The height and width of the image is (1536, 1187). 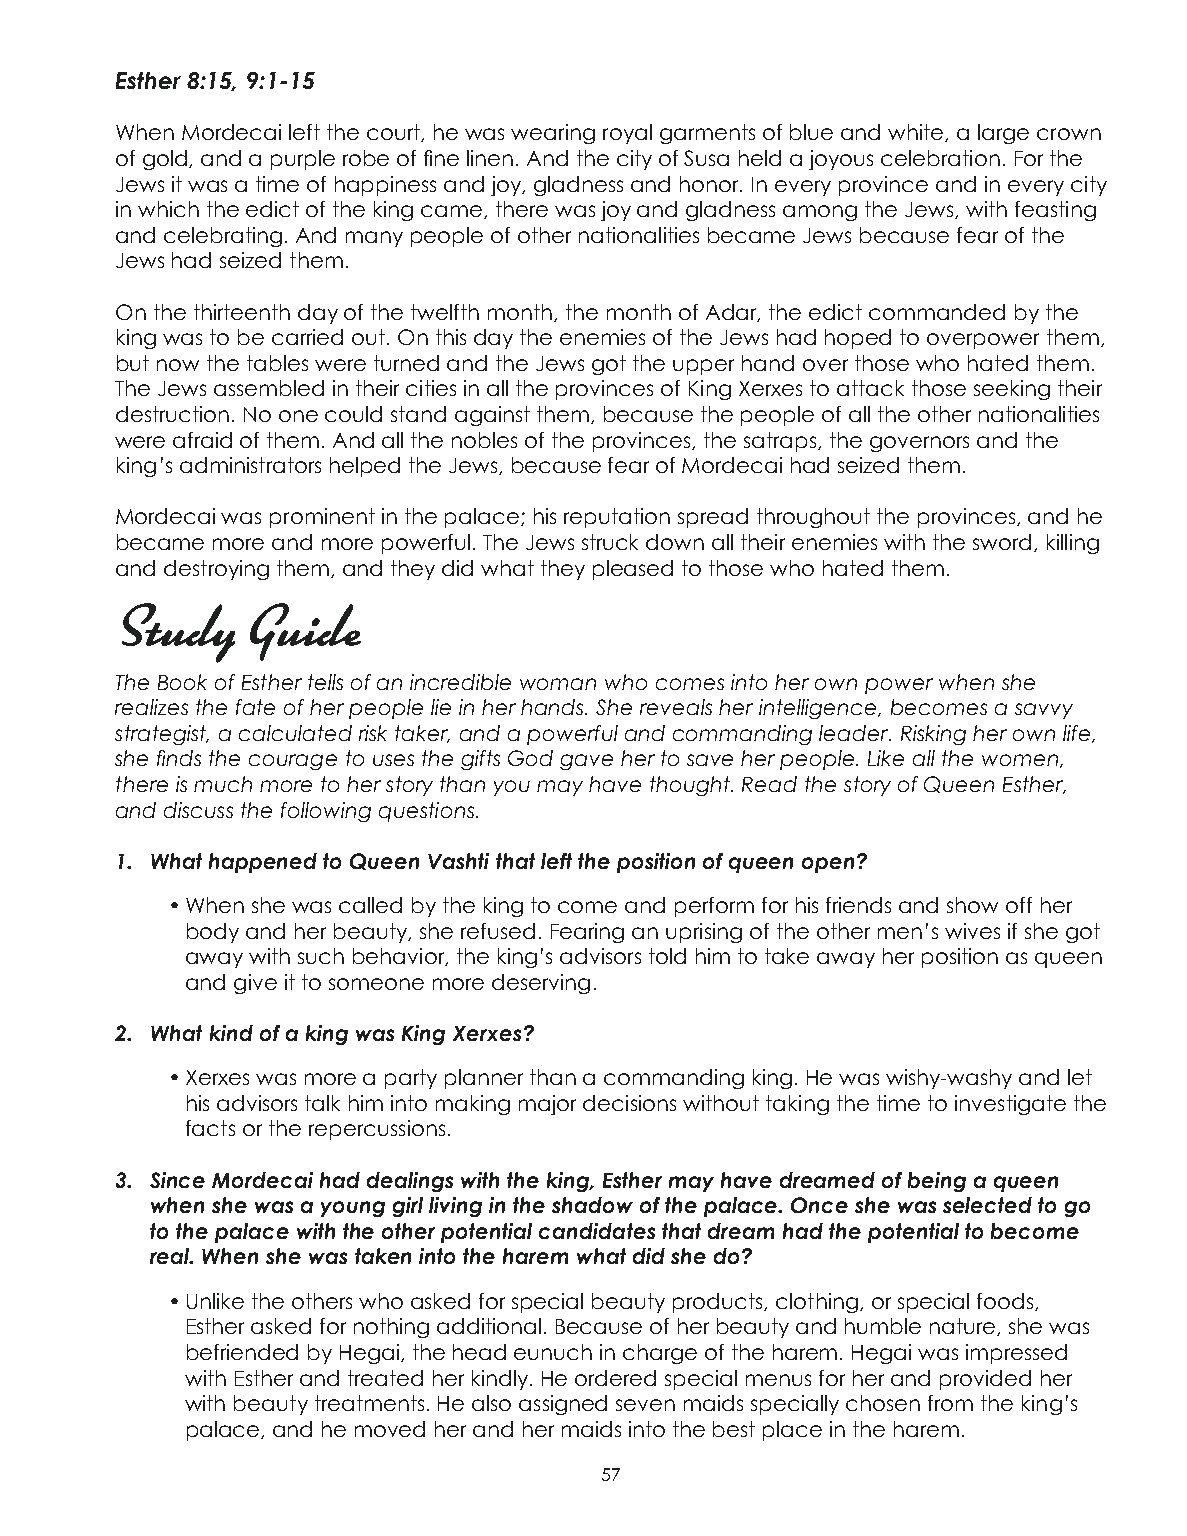 I want to click on woman, so click(x=558, y=684).
